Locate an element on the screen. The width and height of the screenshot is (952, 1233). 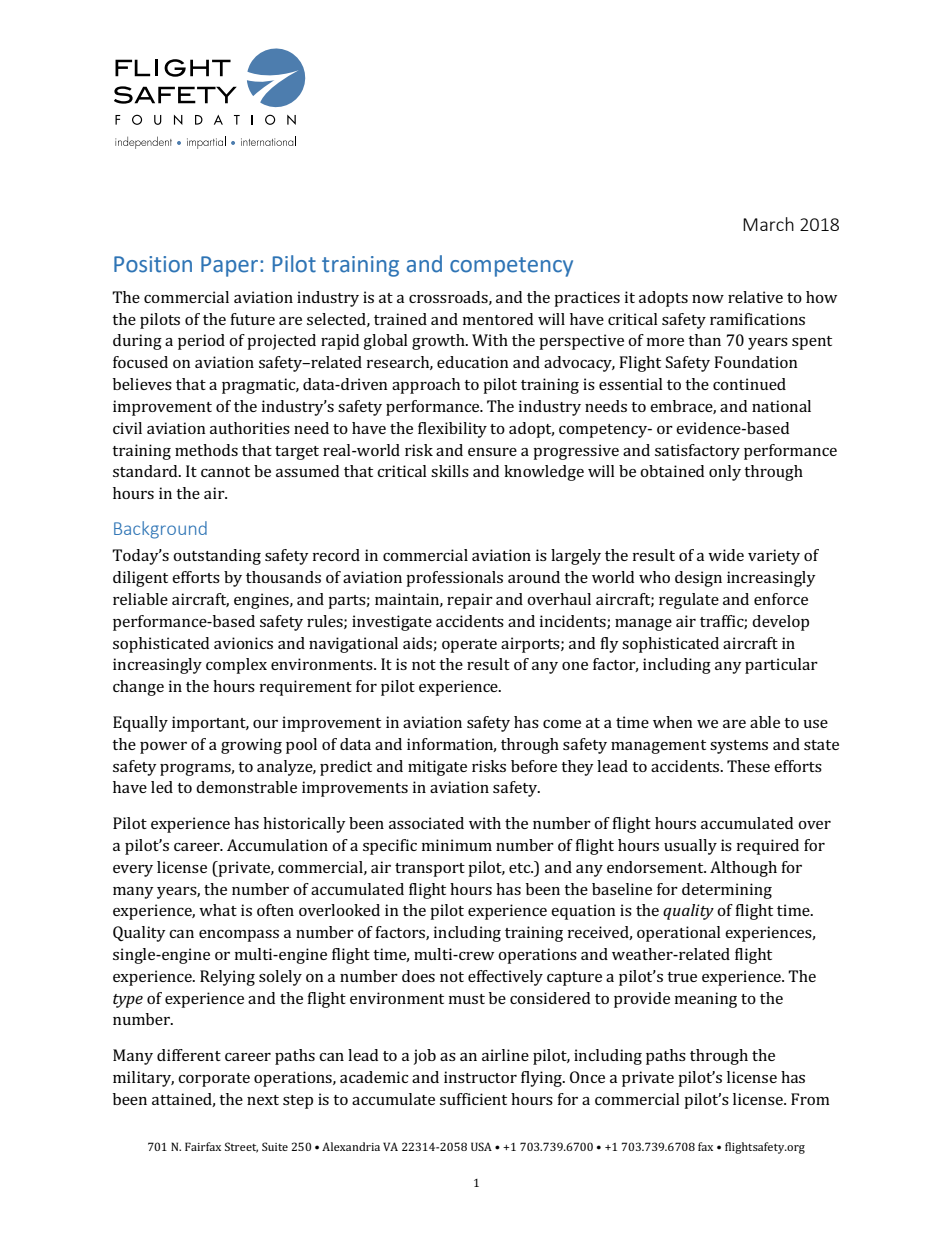
mentored is located at coordinates (498, 319).
